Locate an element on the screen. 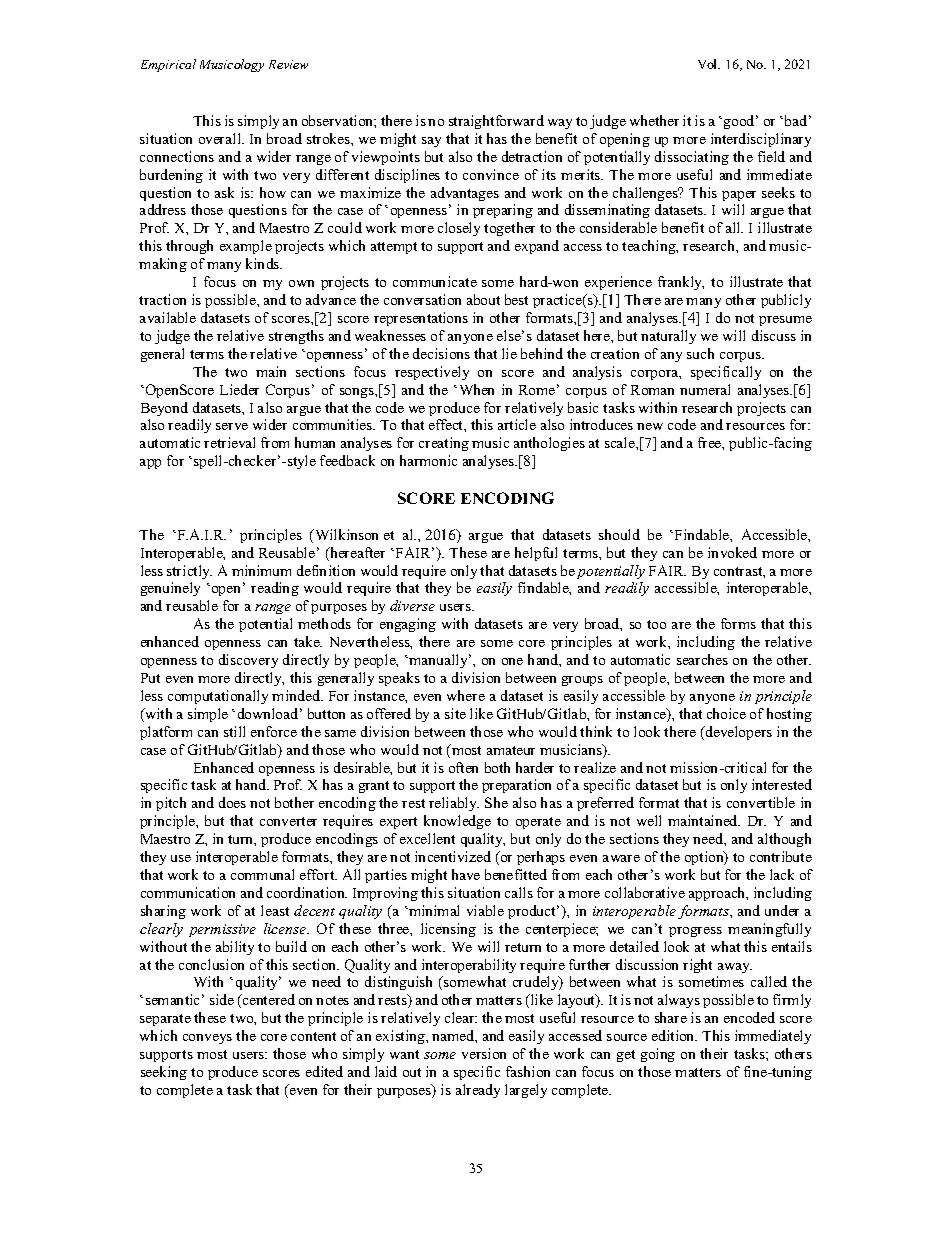 This screenshot has height=1233, width=952. When is located at coordinates (477, 389).
